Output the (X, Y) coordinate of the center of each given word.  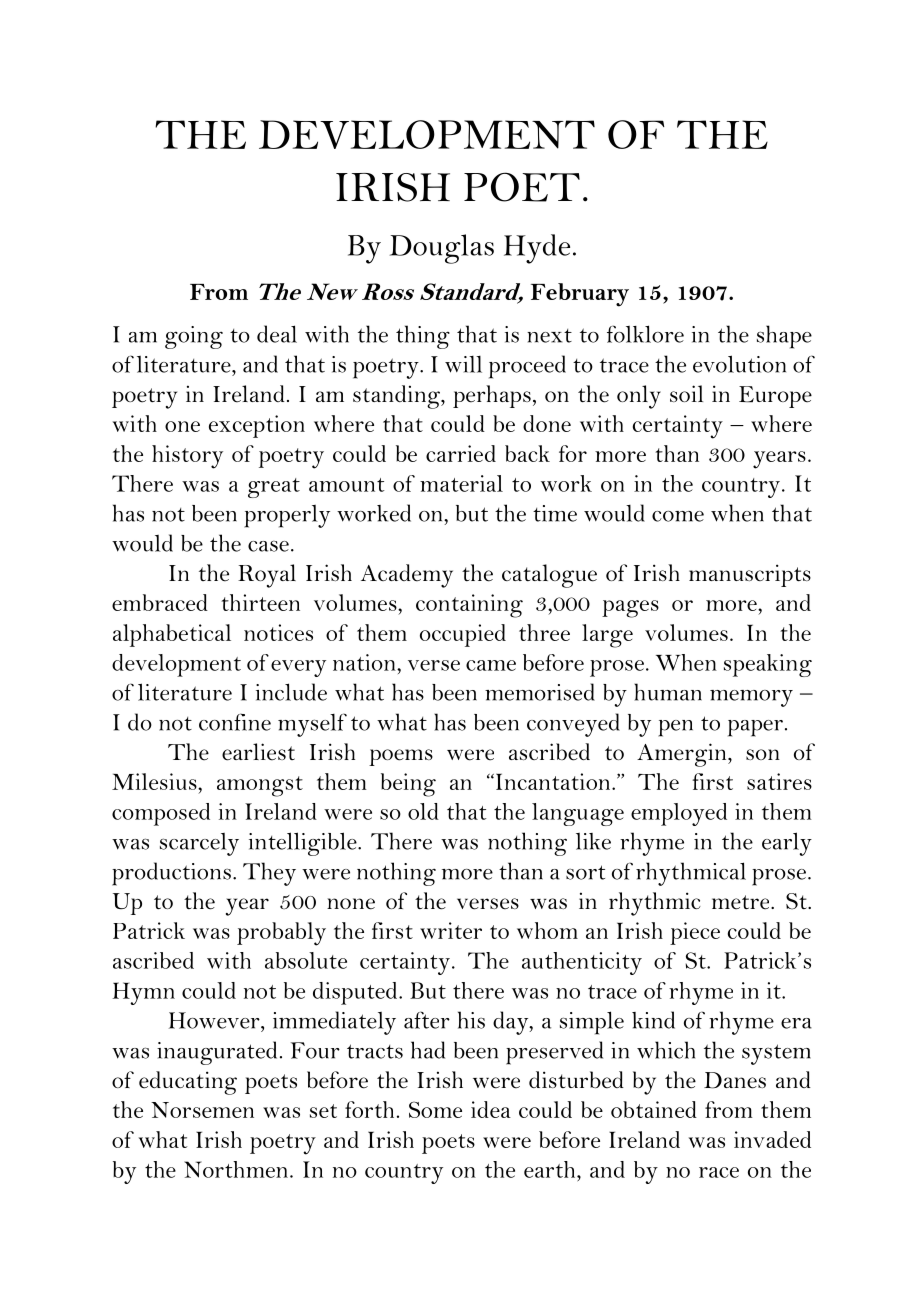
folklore (645, 334)
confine (235, 722)
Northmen (236, 1169)
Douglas (442, 249)
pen (675, 728)
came (491, 665)
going (194, 337)
